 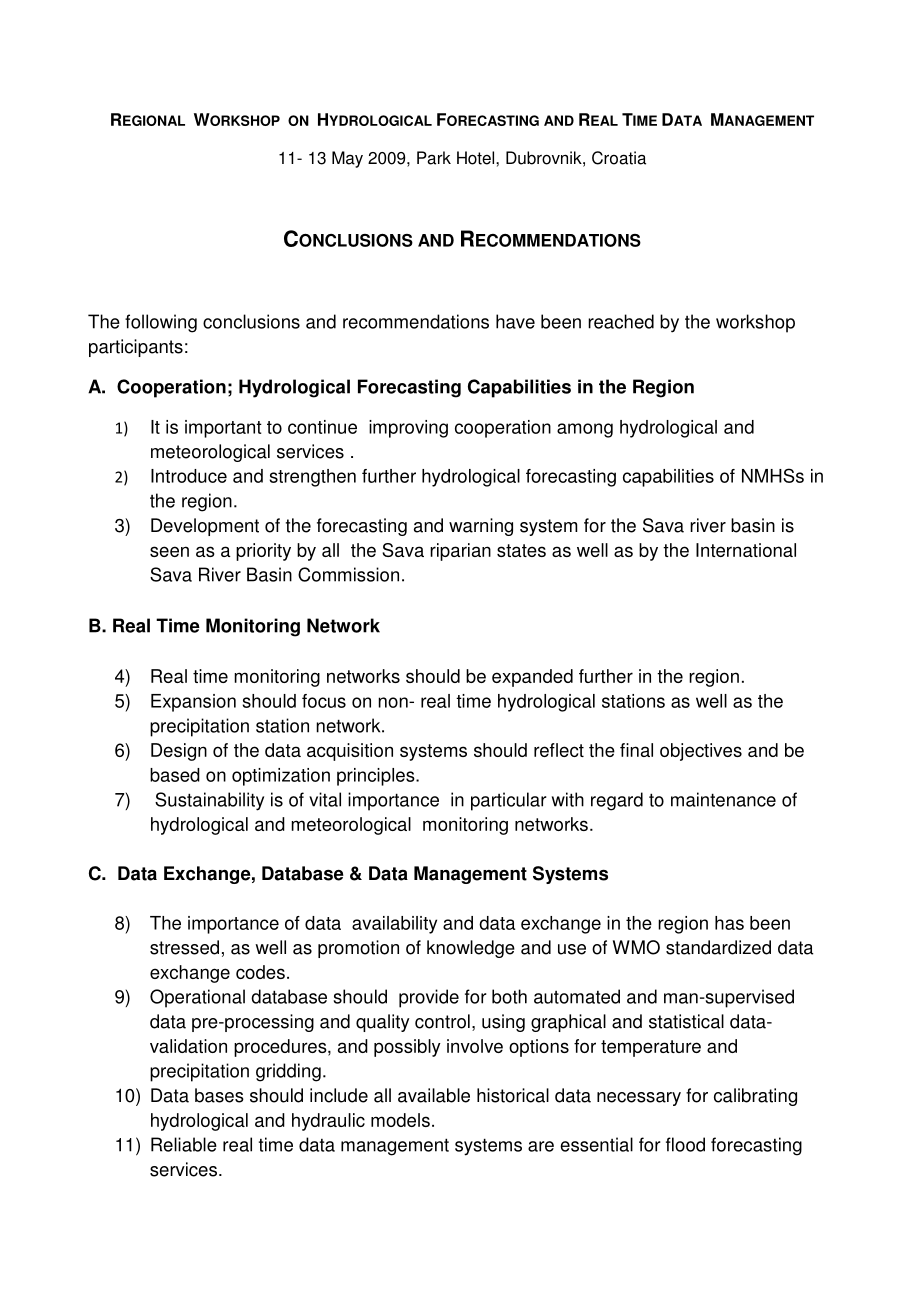 I want to click on expanded, so click(x=532, y=678).
